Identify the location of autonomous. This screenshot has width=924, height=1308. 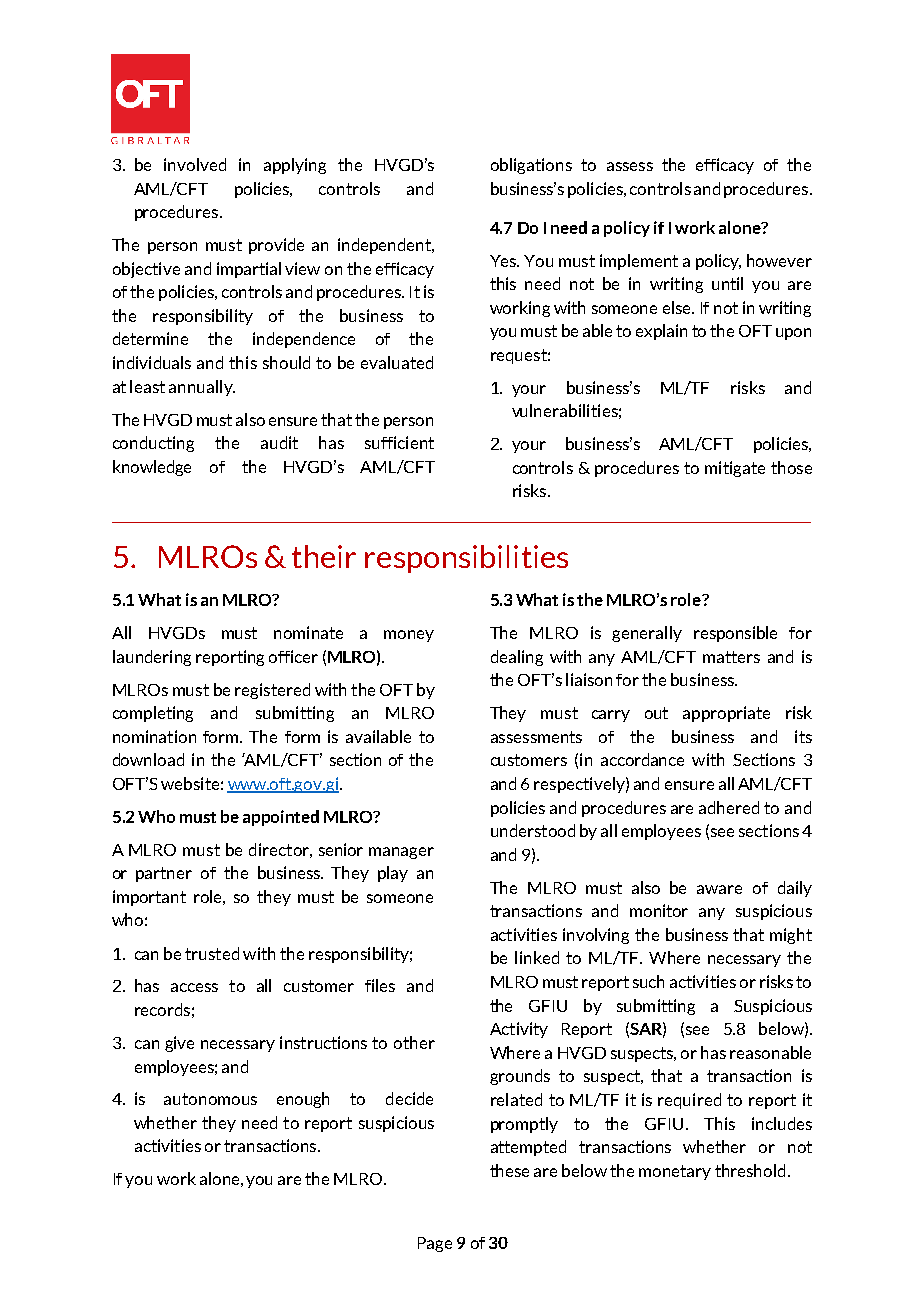
(210, 1099).
